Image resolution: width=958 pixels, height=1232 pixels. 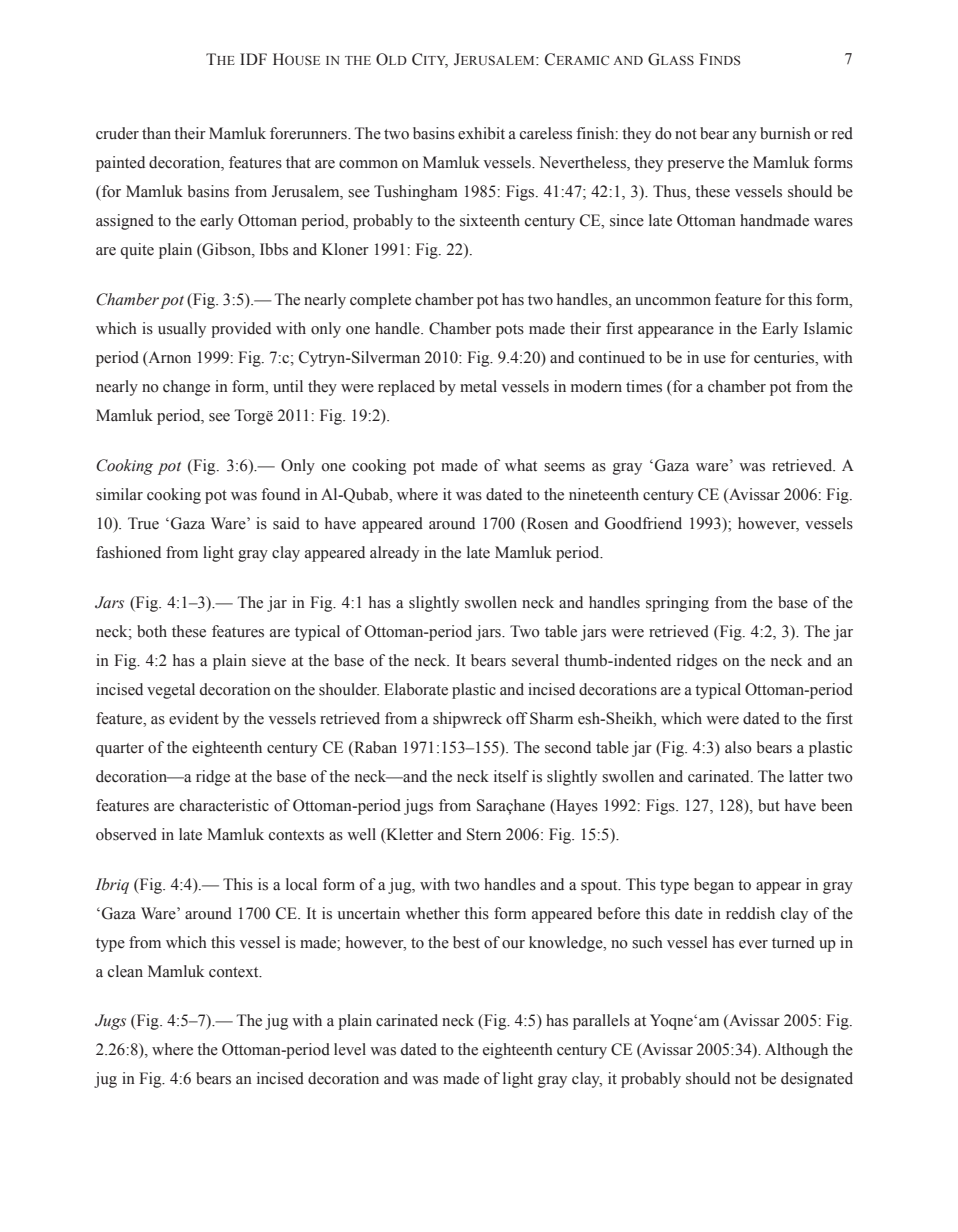 I want to click on shipwreck, so click(x=467, y=720).
